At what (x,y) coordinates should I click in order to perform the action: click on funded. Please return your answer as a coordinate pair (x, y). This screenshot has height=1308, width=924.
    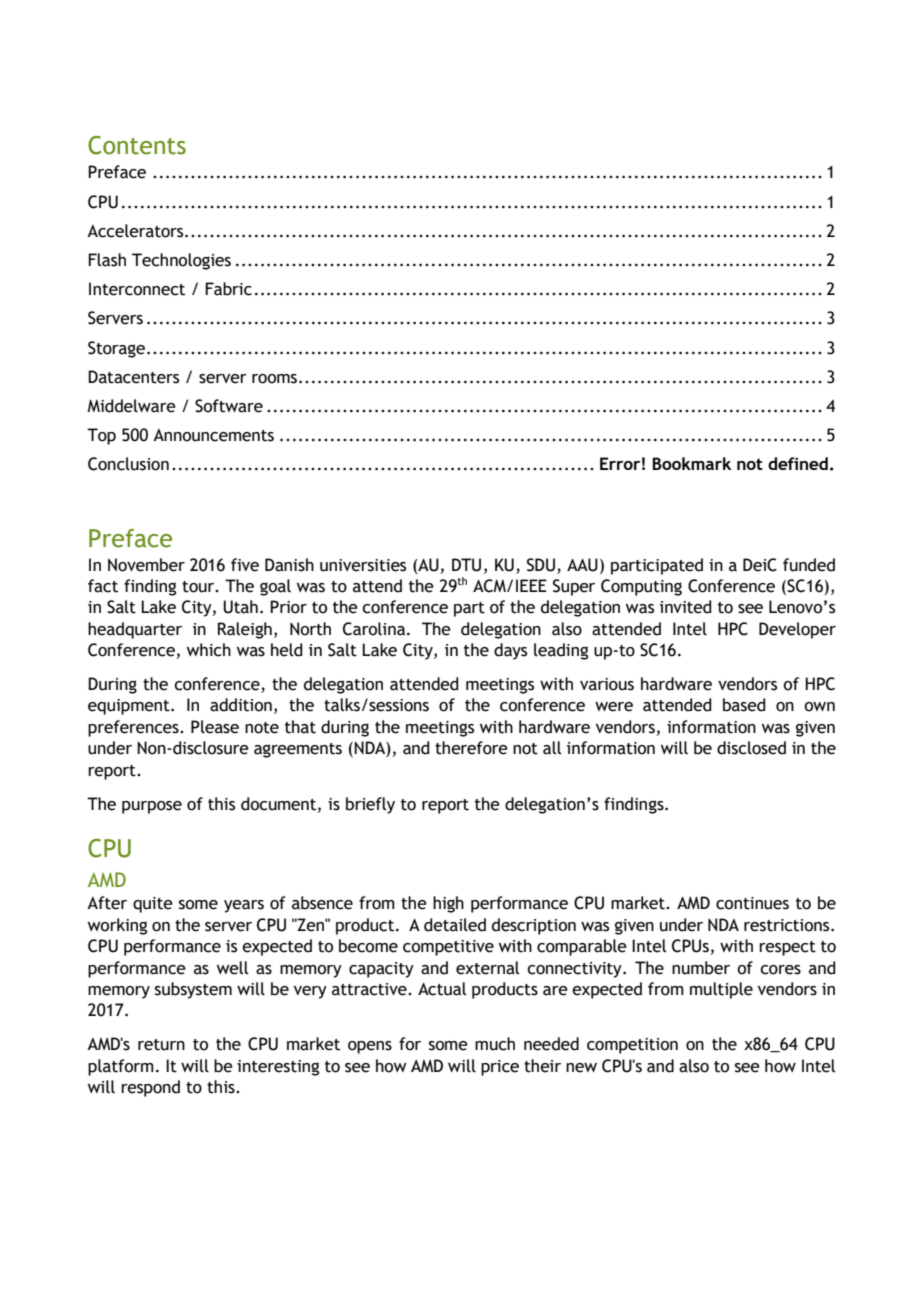
    Looking at the image, I should click on (809, 565).
